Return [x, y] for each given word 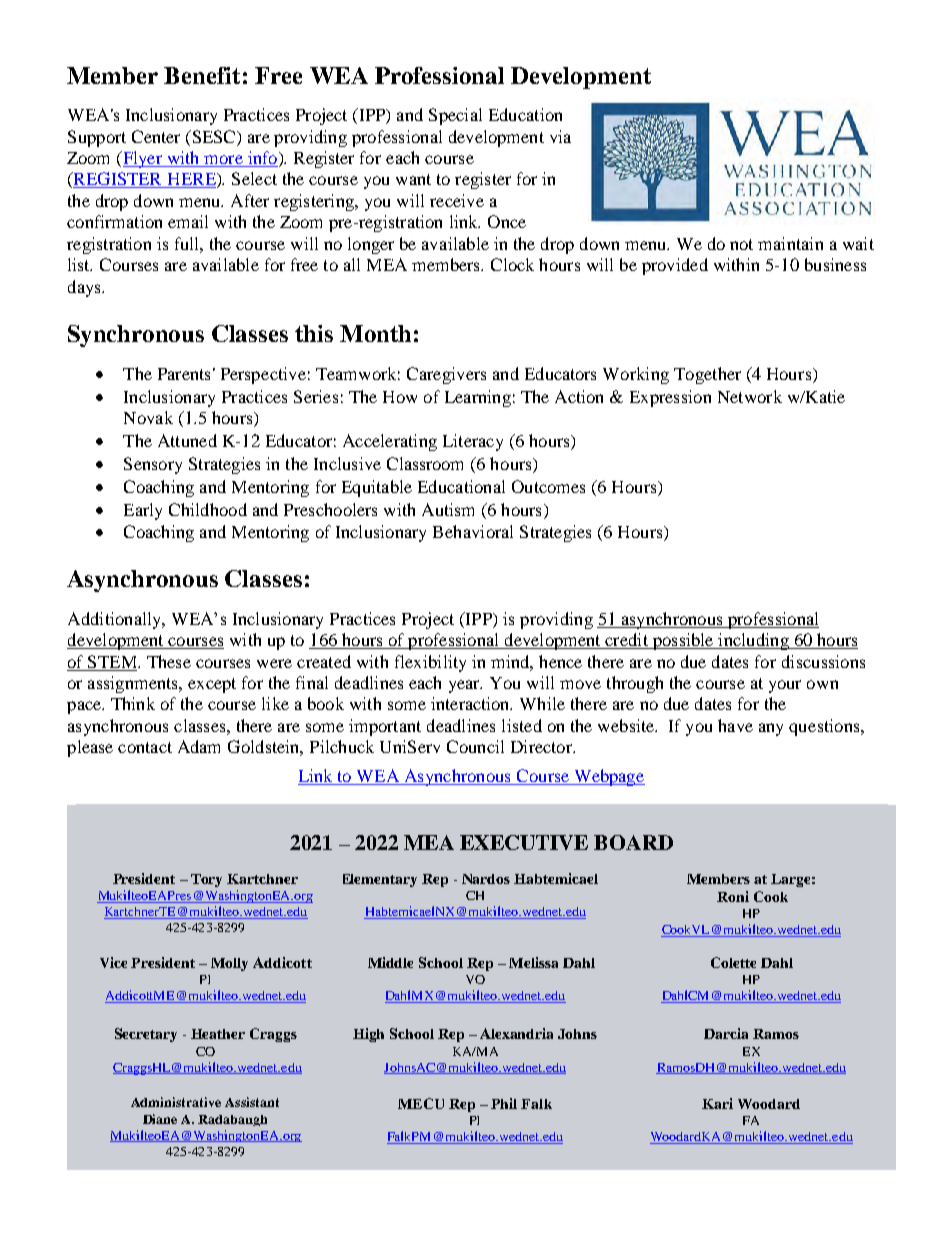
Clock [512, 264]
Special [455, 116]
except [212, 685]
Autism [448, 509]
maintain [790, 243]
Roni [733, 896]
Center [156, 136]
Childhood [208, 509]
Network [750, 396]
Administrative [176, 1102]
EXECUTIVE [524, 842]
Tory [206, 880]
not [741, 244]
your [785, 686]
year [465, 686]
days [85, 288]
